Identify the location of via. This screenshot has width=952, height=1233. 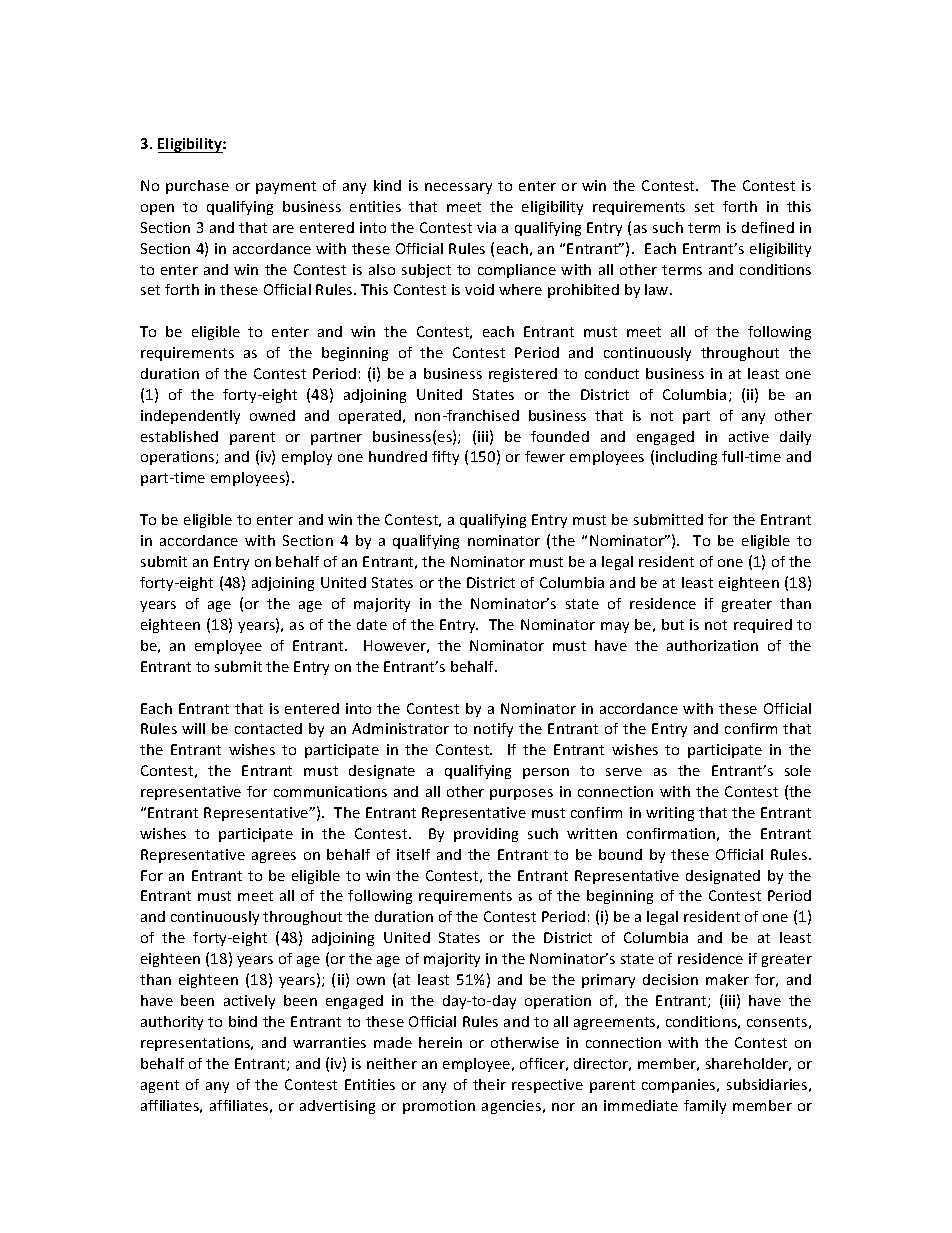
(486, 227).
